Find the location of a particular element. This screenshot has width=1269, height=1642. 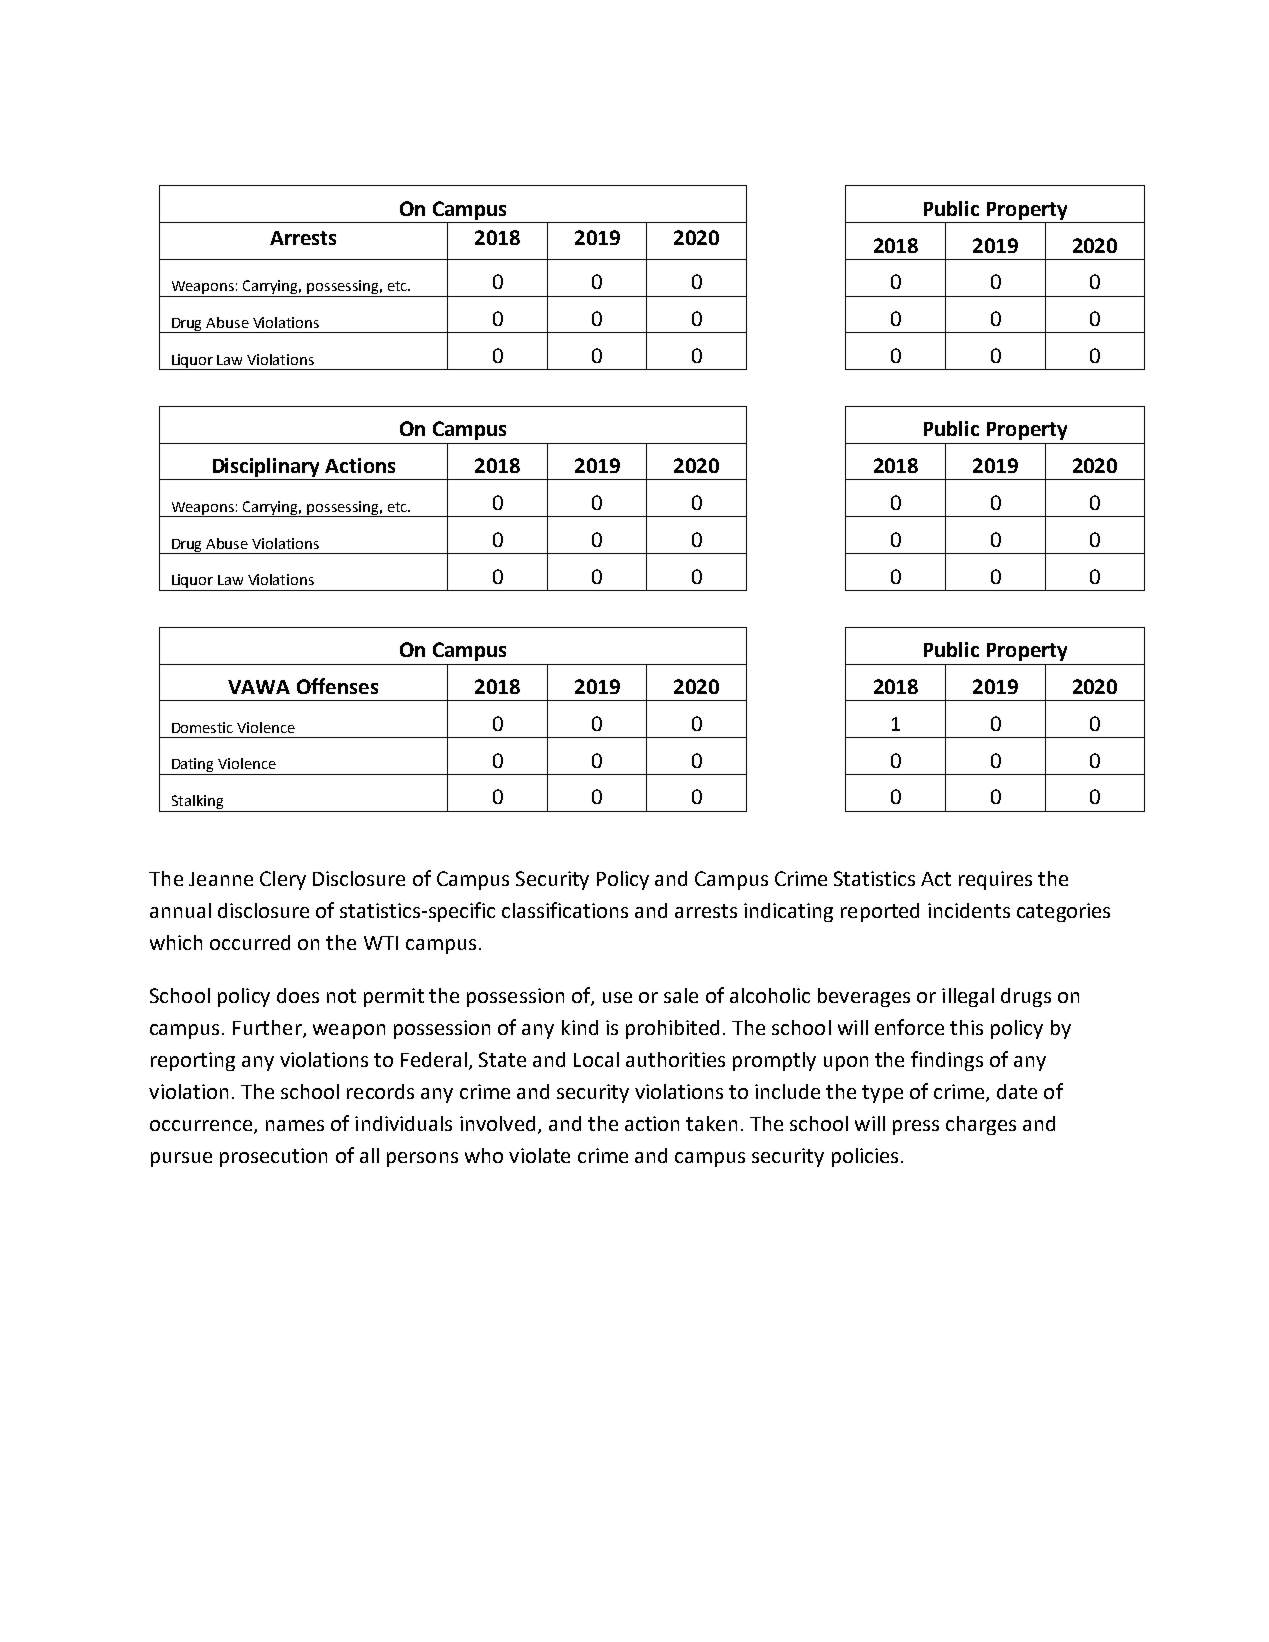

classifications is located at coordinates (565, 910).
